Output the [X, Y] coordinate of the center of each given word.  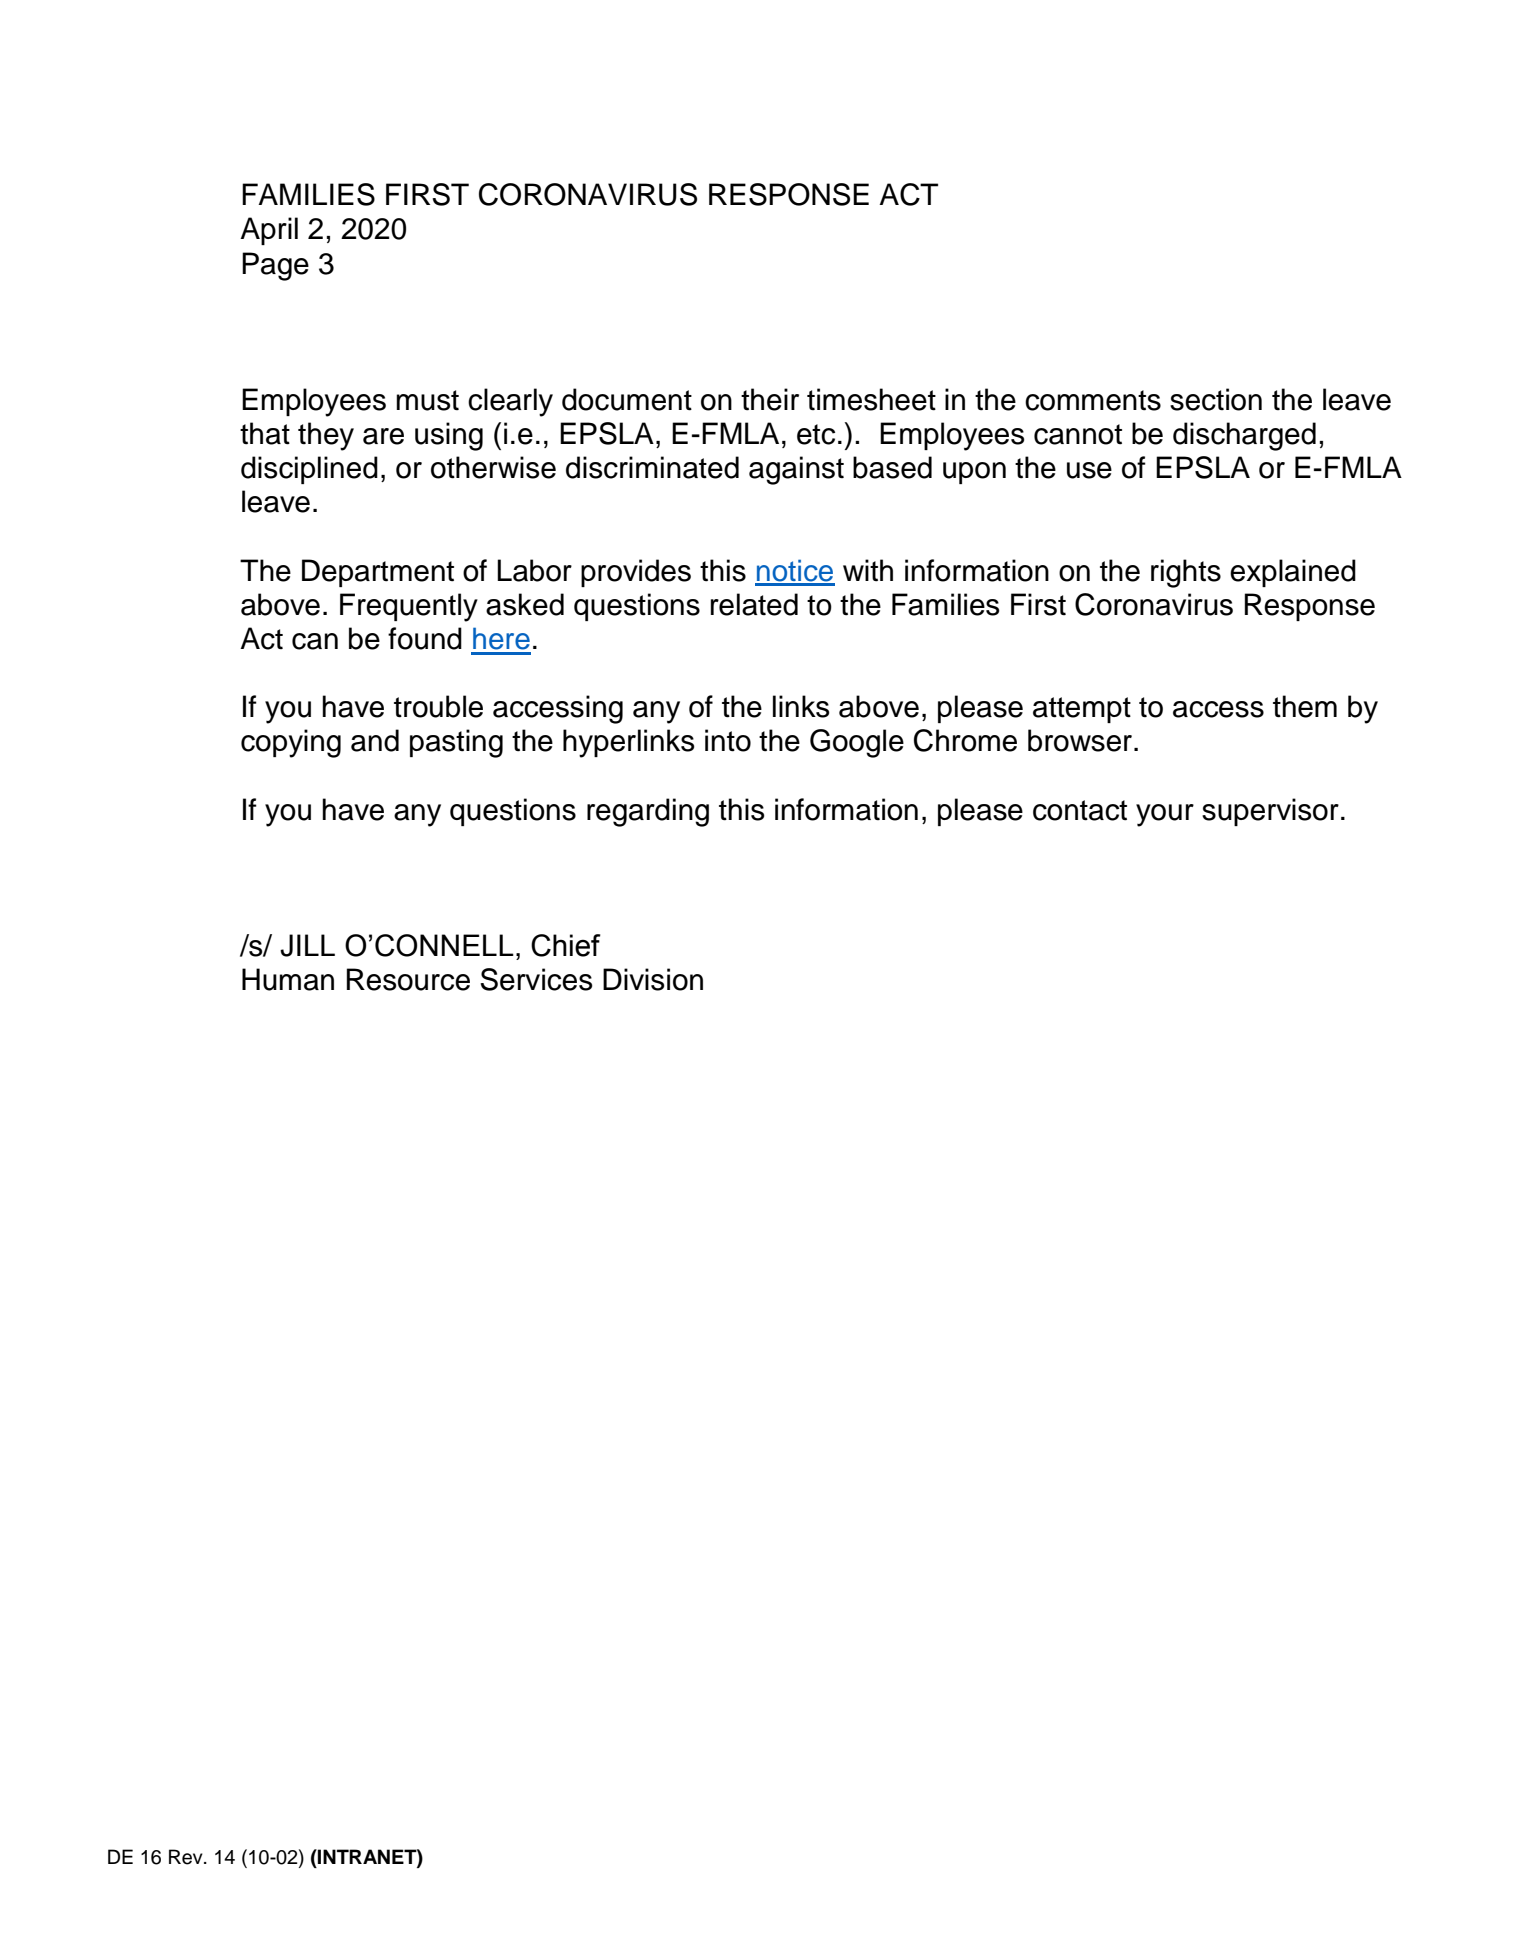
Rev [187, 1857]
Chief [566, 945]
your [1165, 815]
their [770, 399]
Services [536, 979]
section [1216, 399]
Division [653, 979]
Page [275, 266]
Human [288, 979]
